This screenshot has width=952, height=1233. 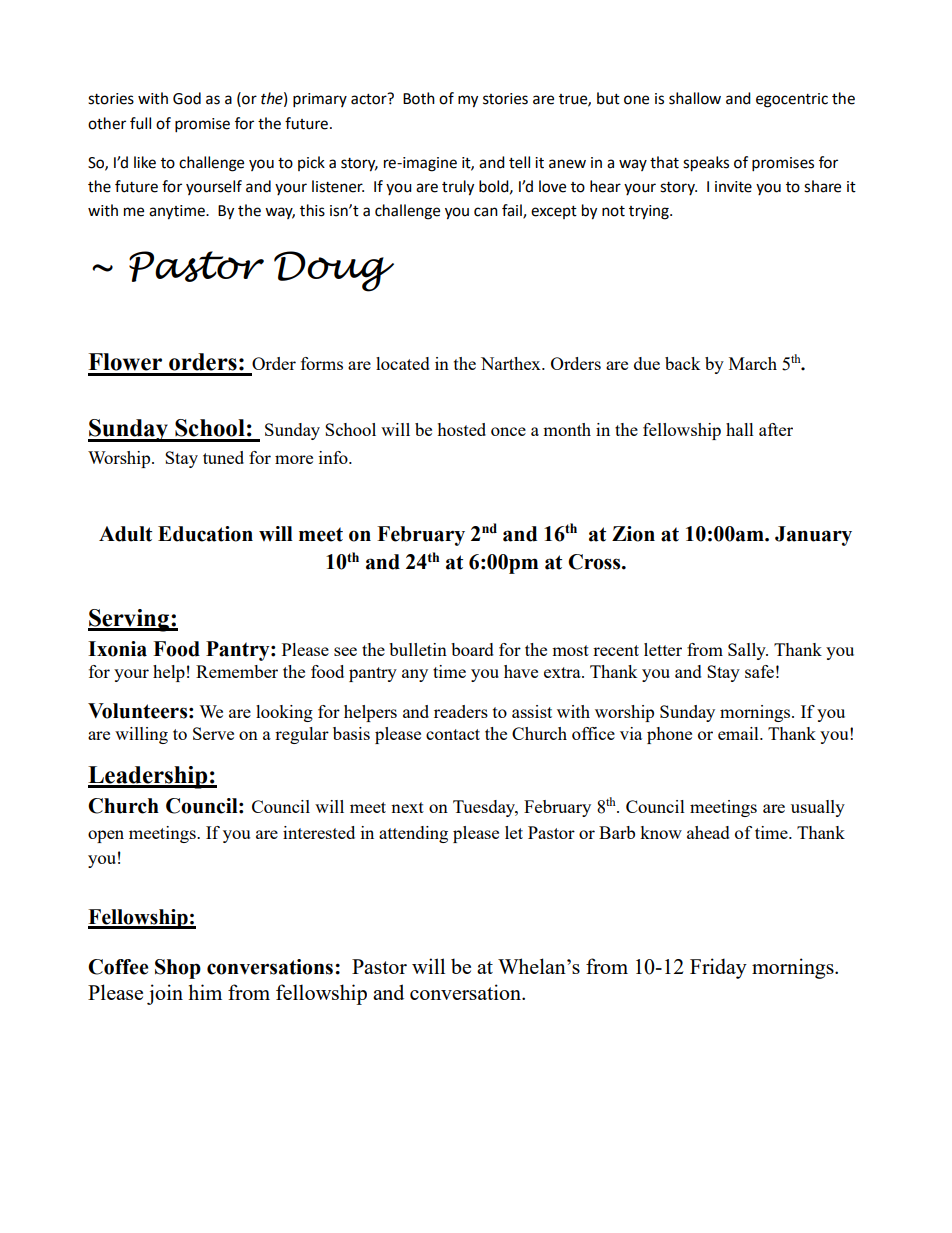 I want to click on Shop, so click(x=178, y=969).
